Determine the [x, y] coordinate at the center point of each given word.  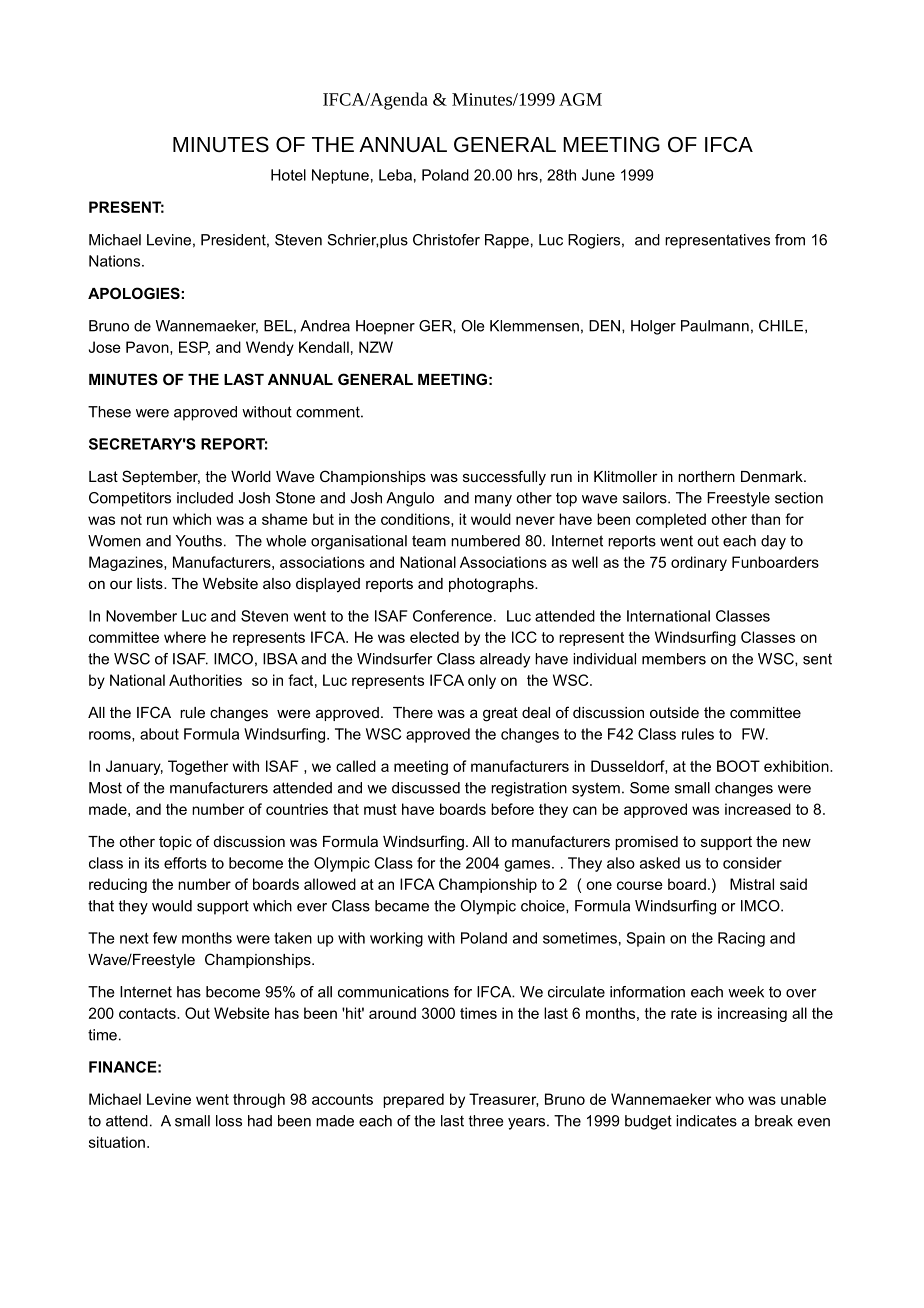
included [205, 498]
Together [198, 767]
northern [706, 476]
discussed [426, 788]
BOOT [738, 766]
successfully [504, 478]
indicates [706, 1121]
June [598, 175]
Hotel [288, 175]
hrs [528, 175]
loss [229, 1121]
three [486, 1121]
